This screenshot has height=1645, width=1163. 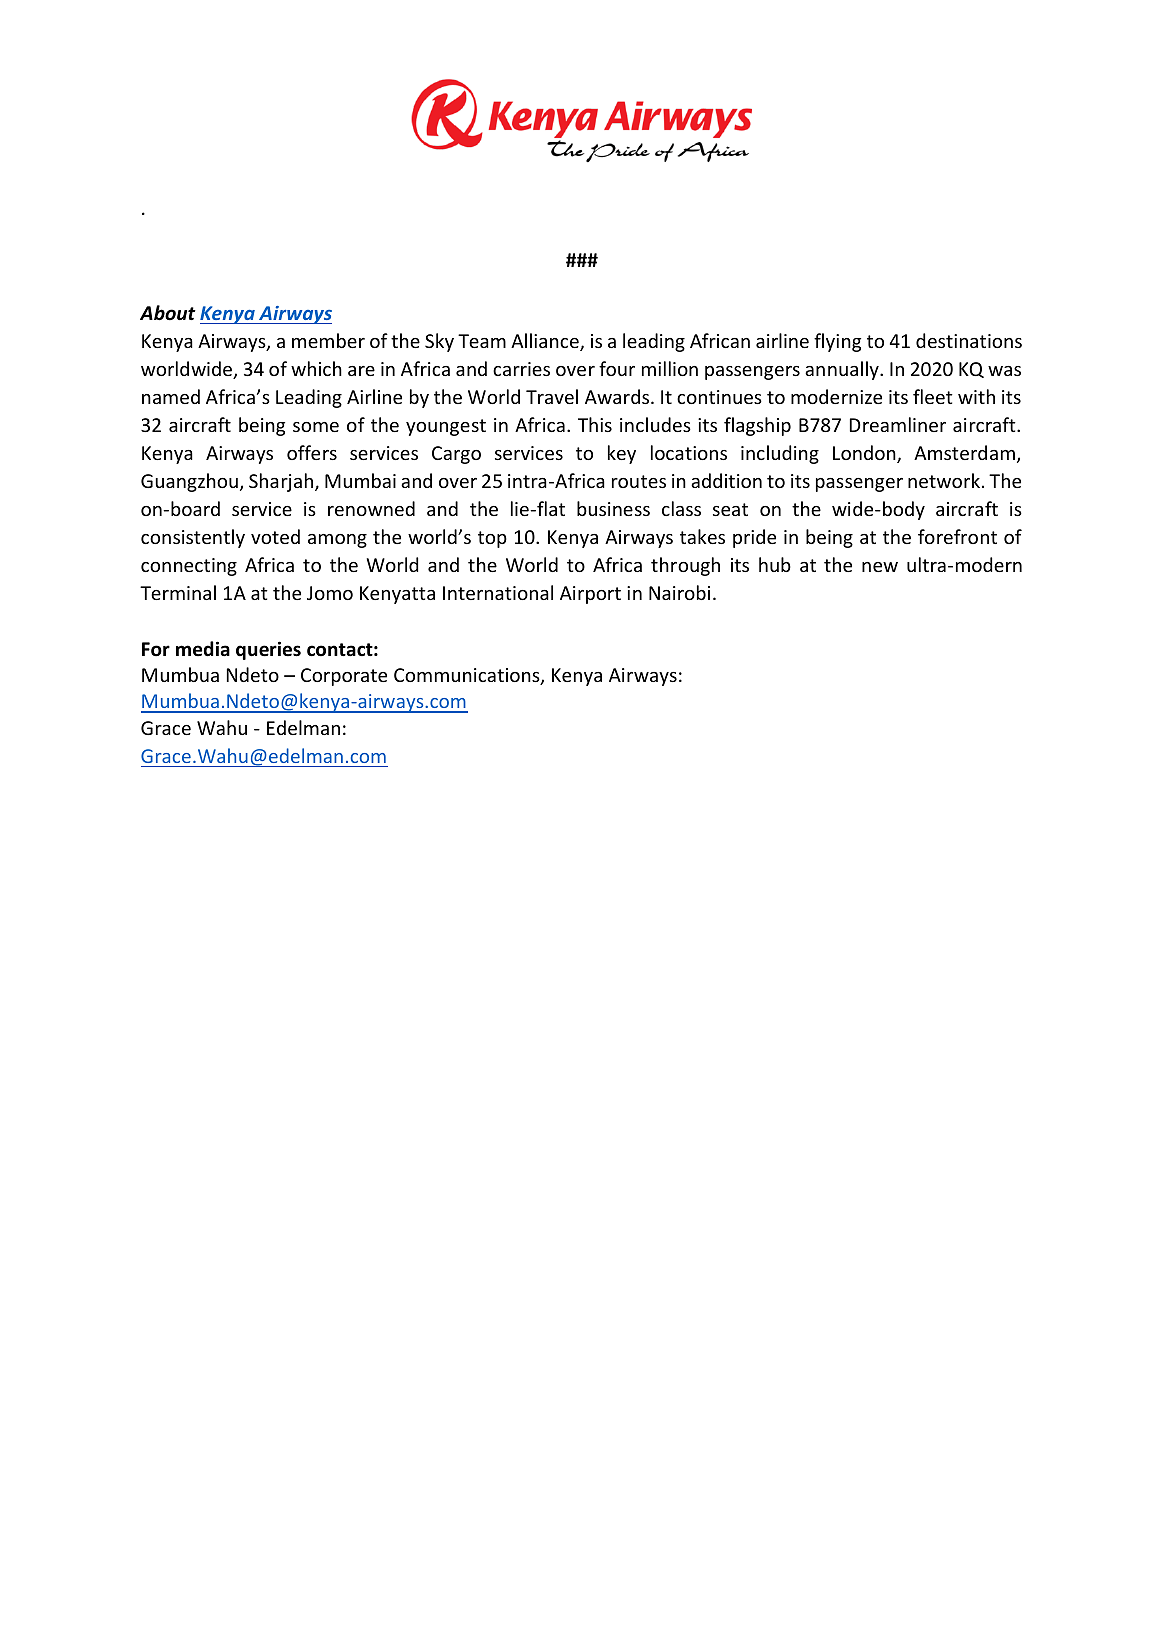 What do you see at coordinates (268, 650) in the screenshot?
I see `queries` at bounding box center [268, 650].
